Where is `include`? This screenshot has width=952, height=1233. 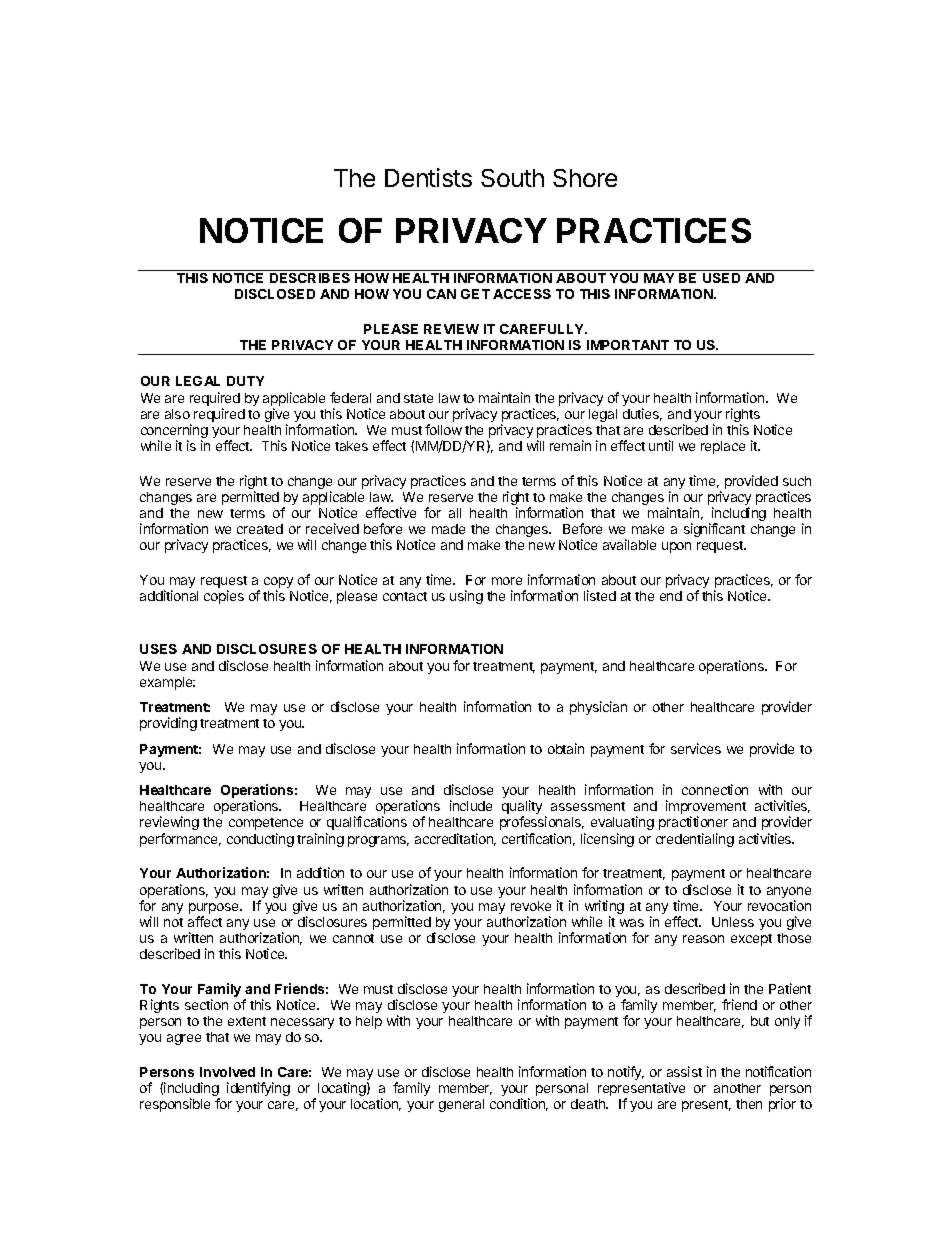 include is located at coordinates (471, 805).
